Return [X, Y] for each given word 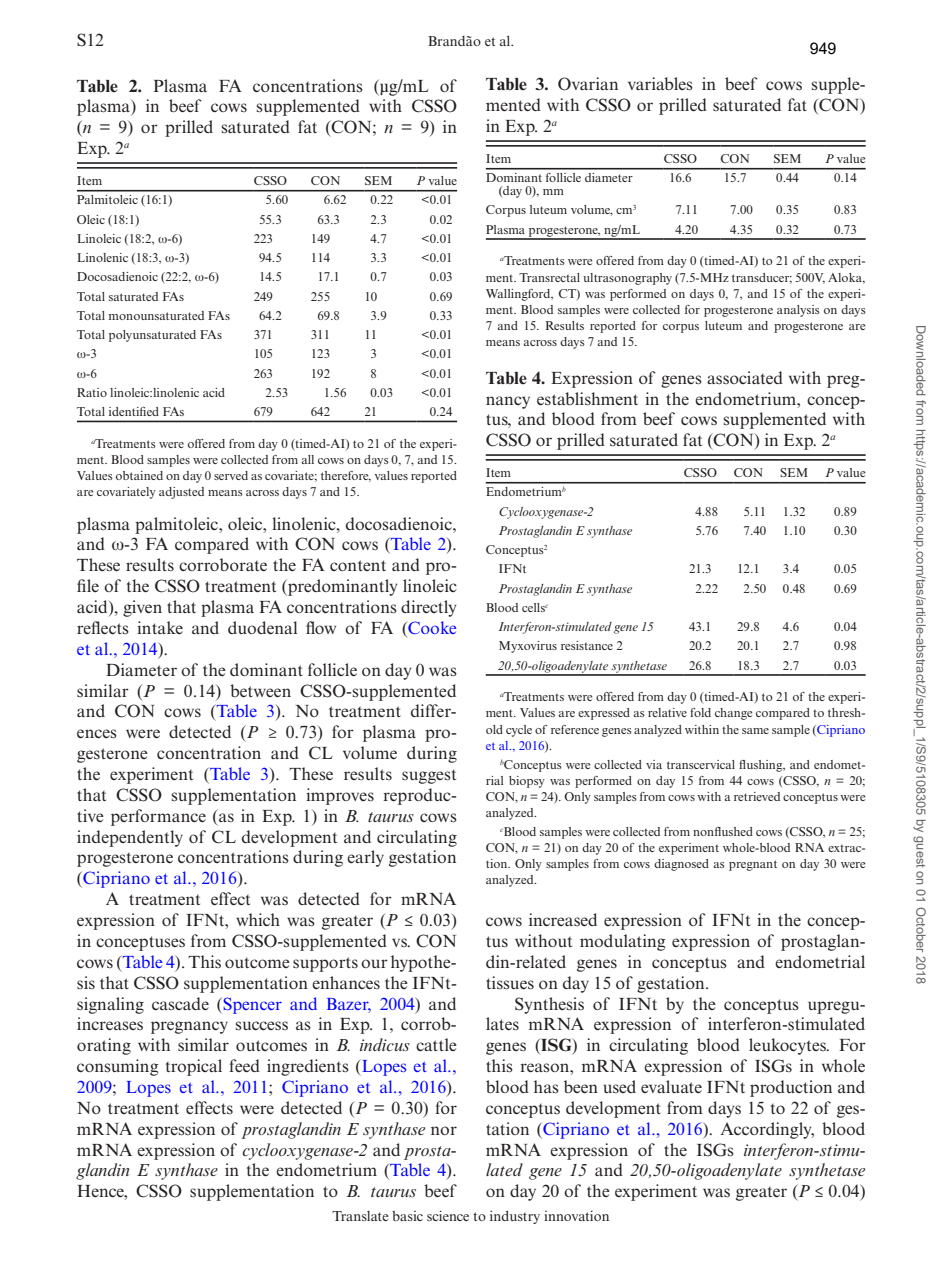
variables [660, 84]
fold [700, 712]
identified [134, 411]
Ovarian [588, 84]
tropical [194, 1067]
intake [160, 627]
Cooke [431, 629]
